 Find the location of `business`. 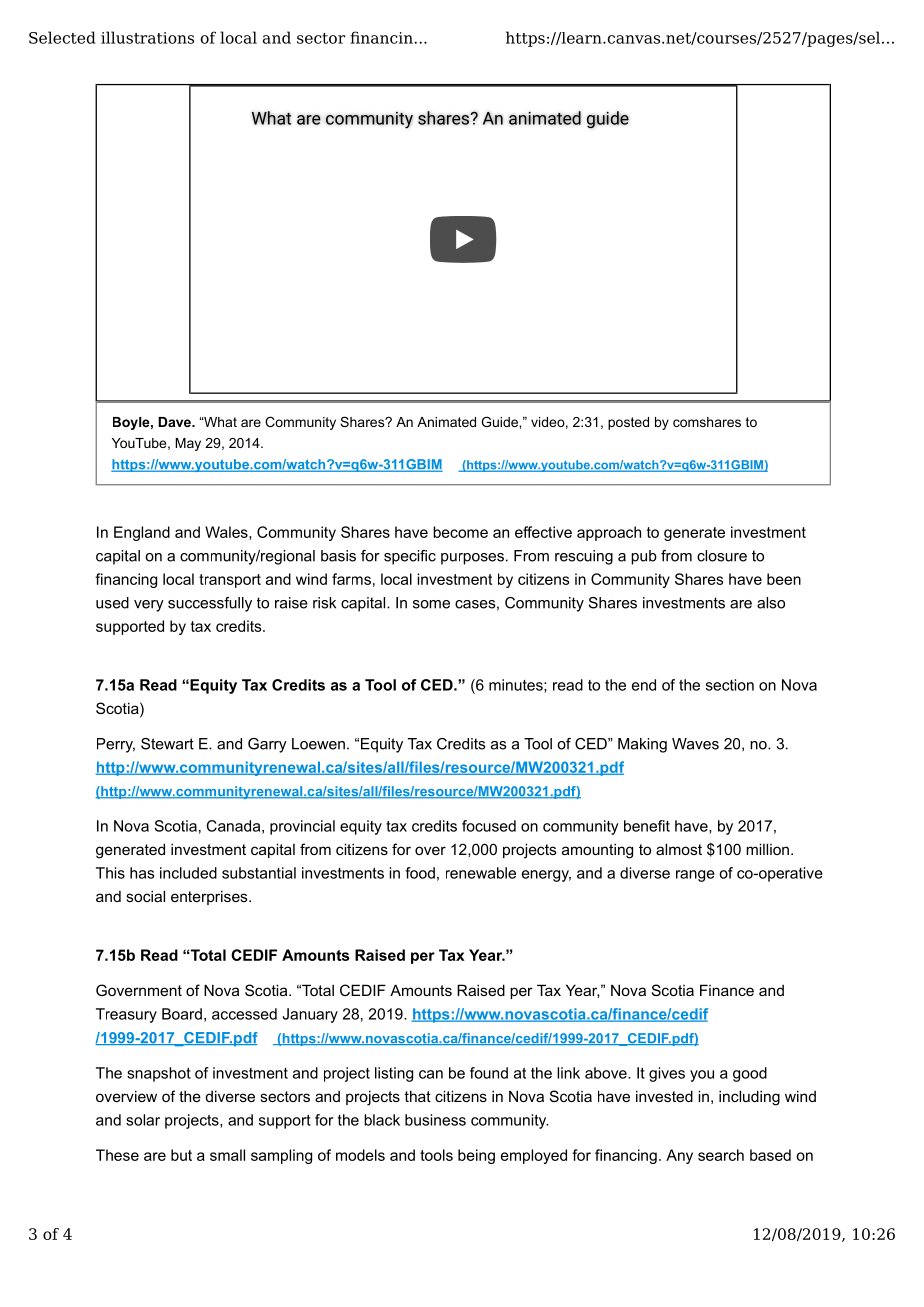

business is located at coordinates (435, 1120).
